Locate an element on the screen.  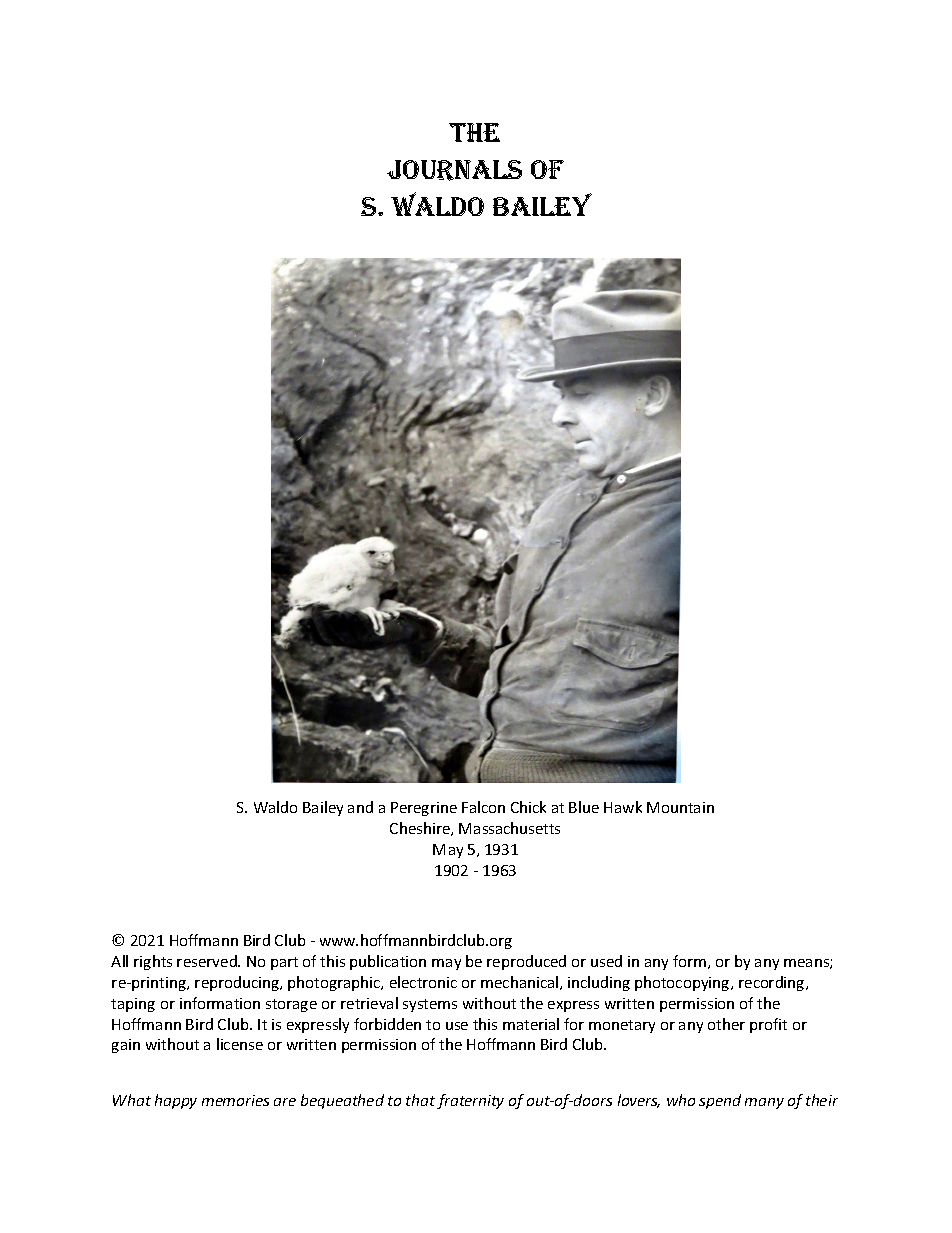
reserved is located at coordinates (208, 961).
